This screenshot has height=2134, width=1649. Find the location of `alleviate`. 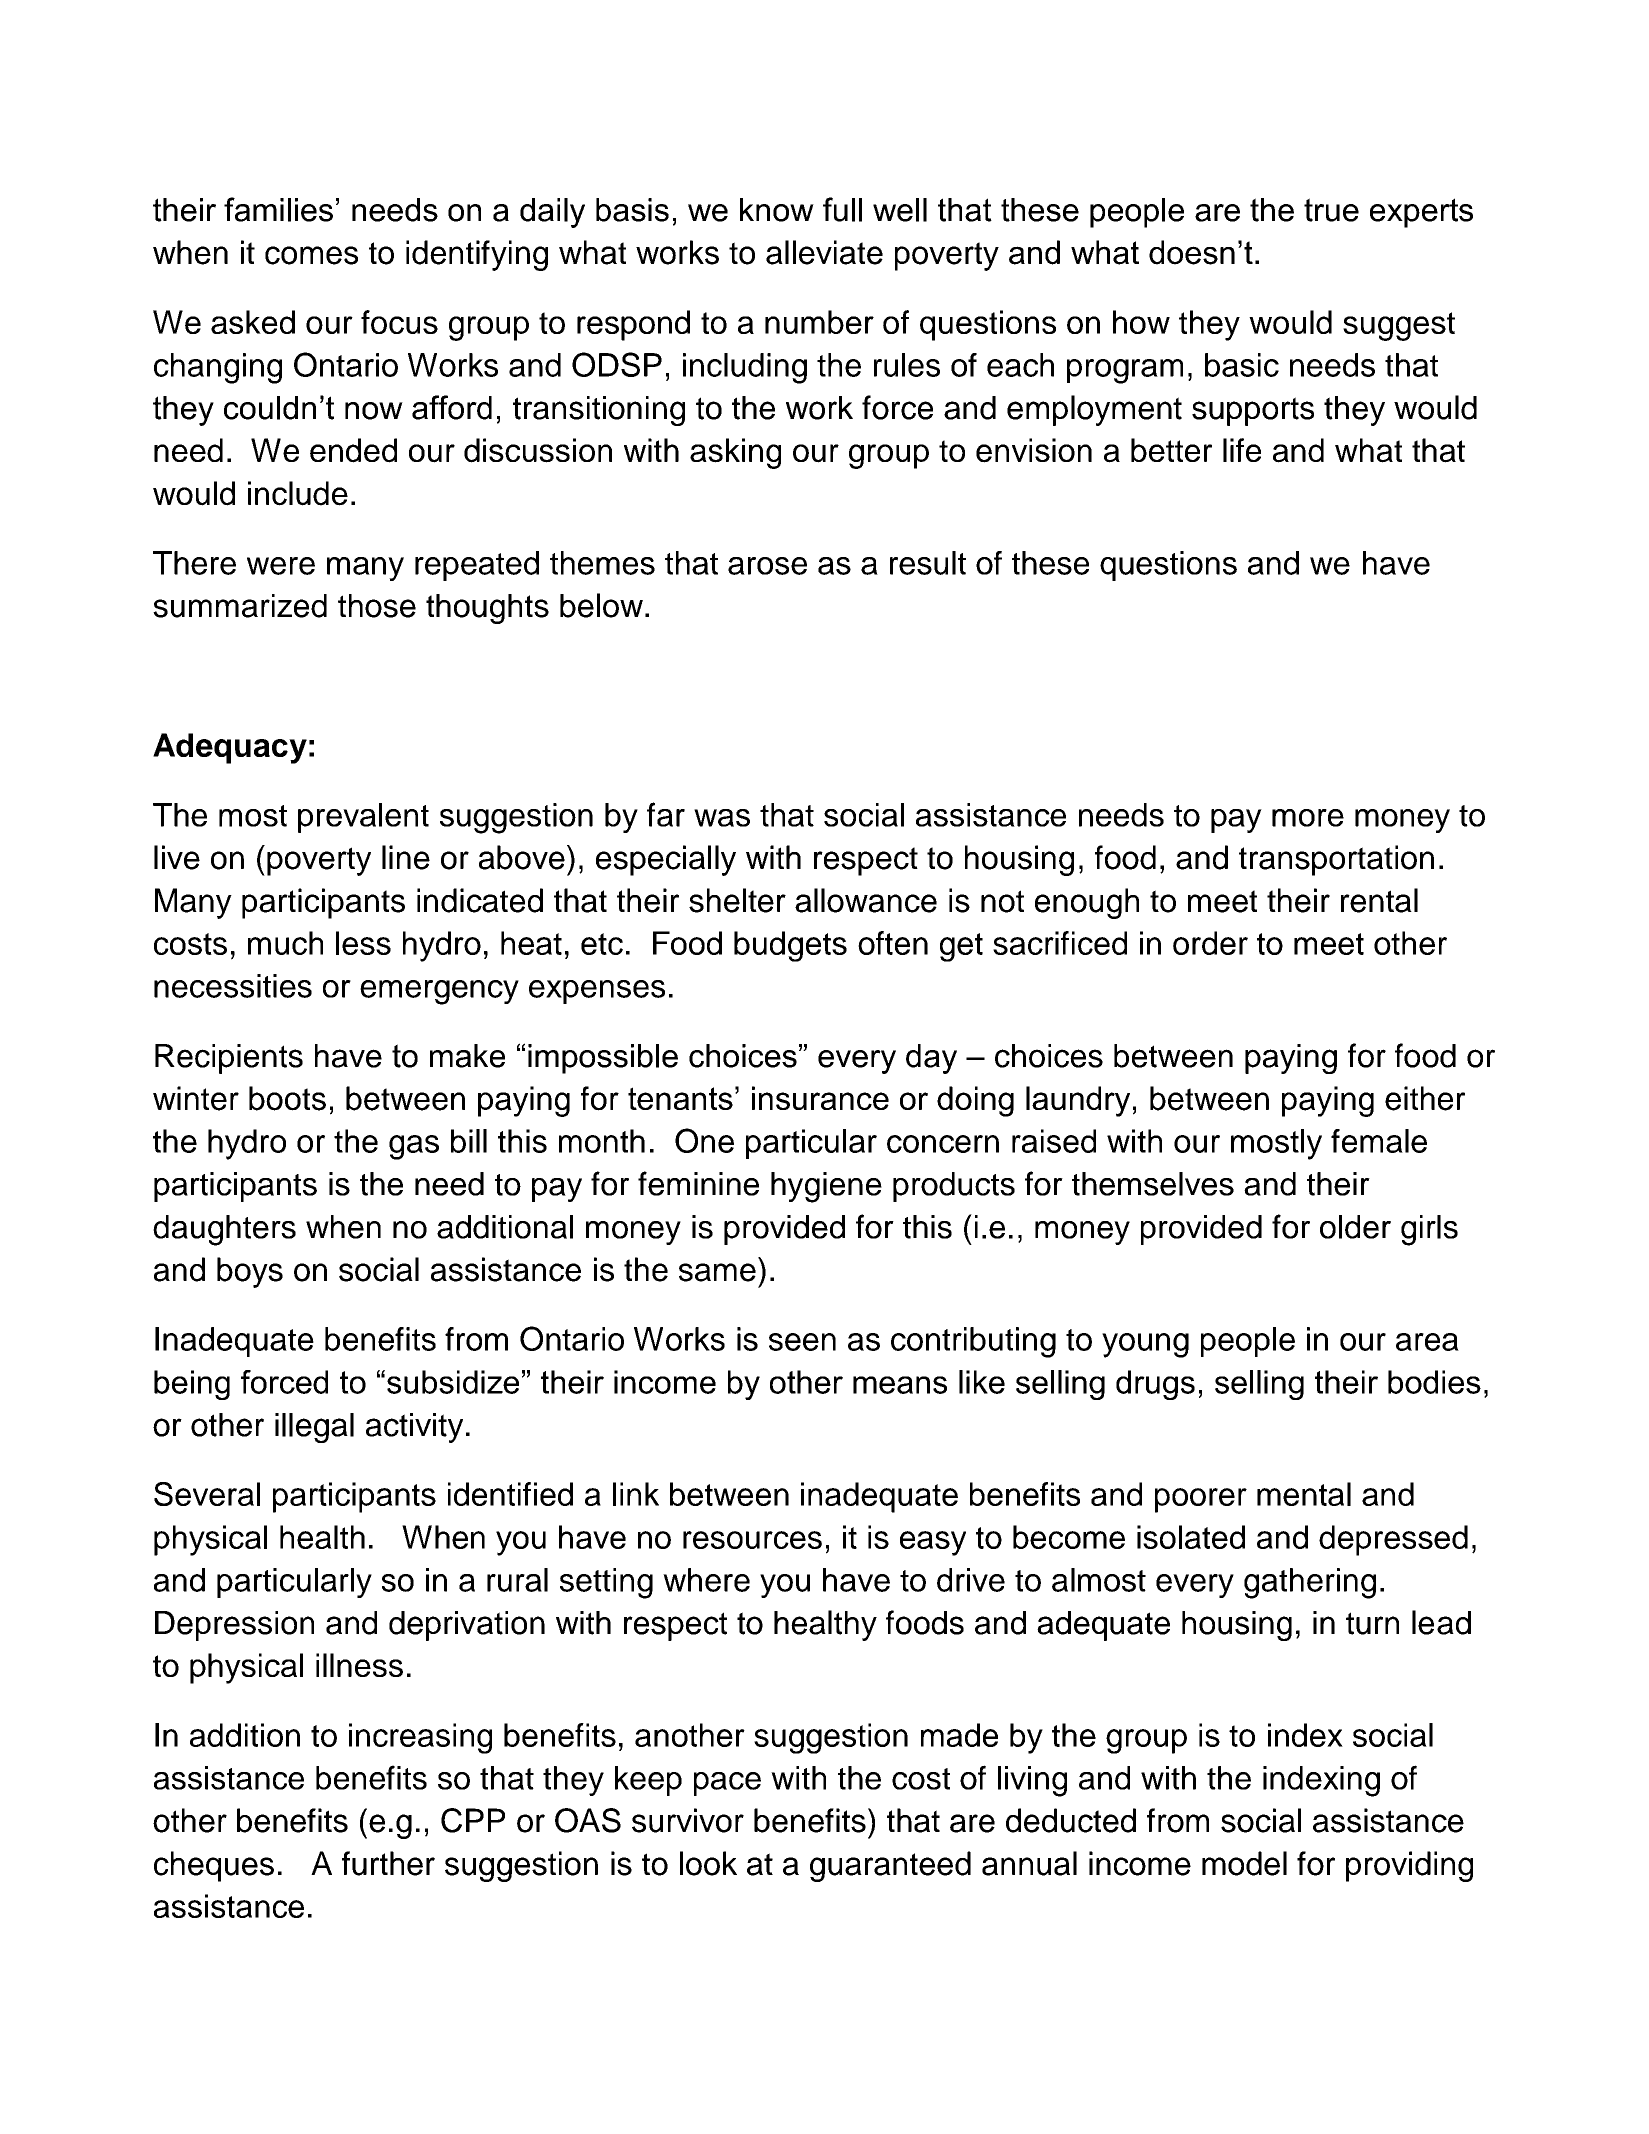

alleviate is located at coordinates (824, 252).
